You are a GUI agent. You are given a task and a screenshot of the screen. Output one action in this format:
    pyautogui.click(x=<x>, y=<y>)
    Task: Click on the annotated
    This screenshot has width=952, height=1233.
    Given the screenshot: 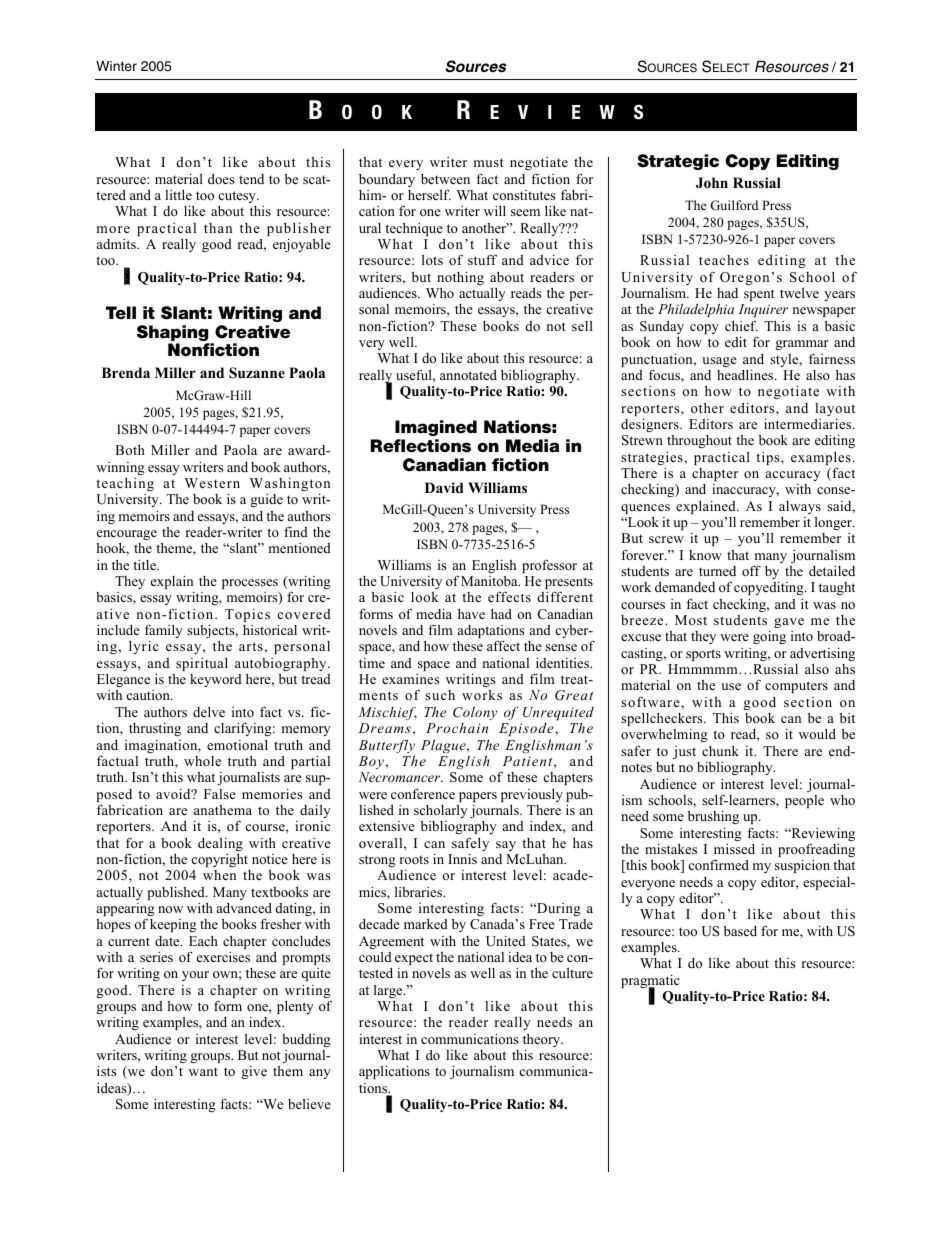 What is the action you would take?
    pyautogui.click(x=468, y=375)
